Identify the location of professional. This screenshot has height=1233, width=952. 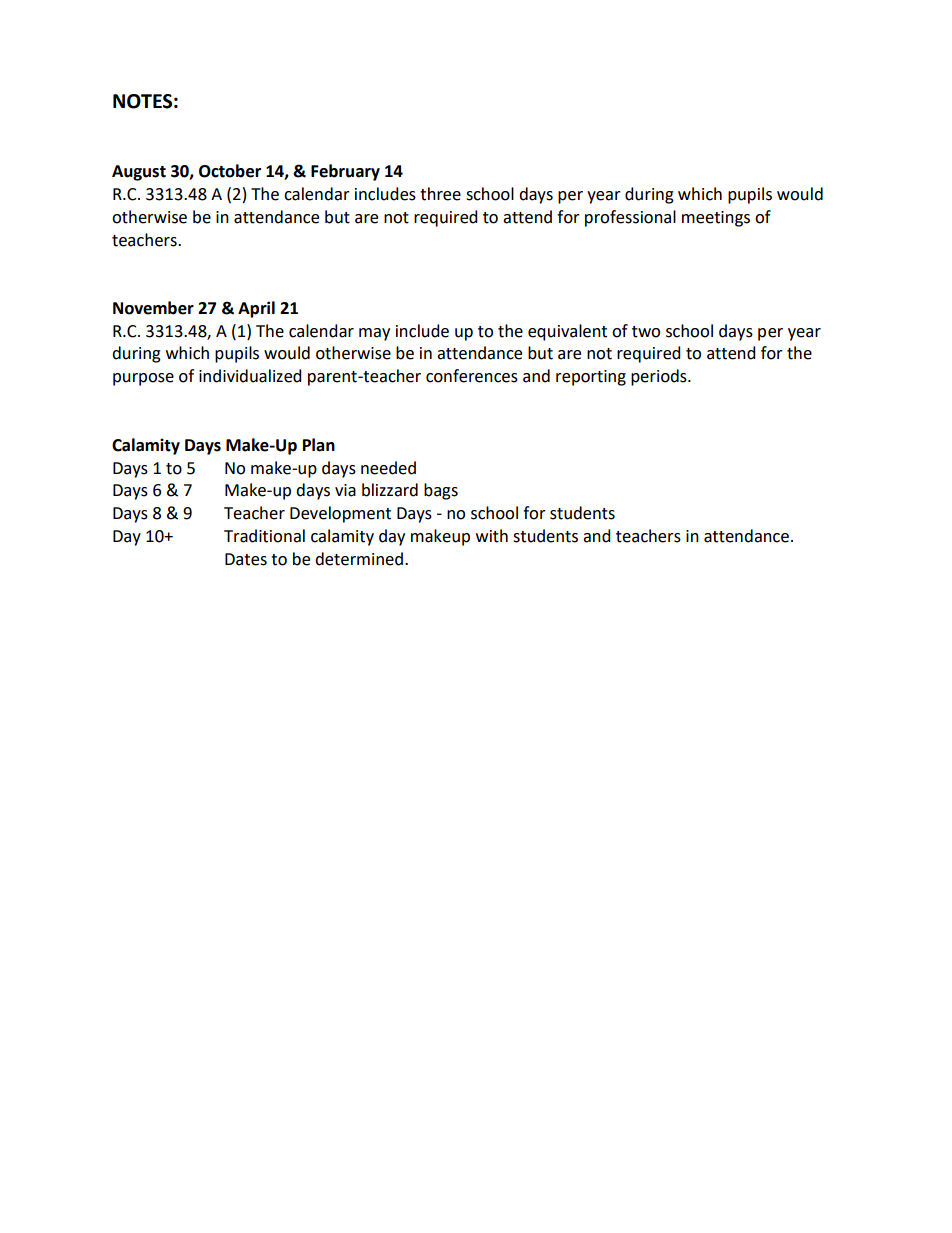
(630, 218).
